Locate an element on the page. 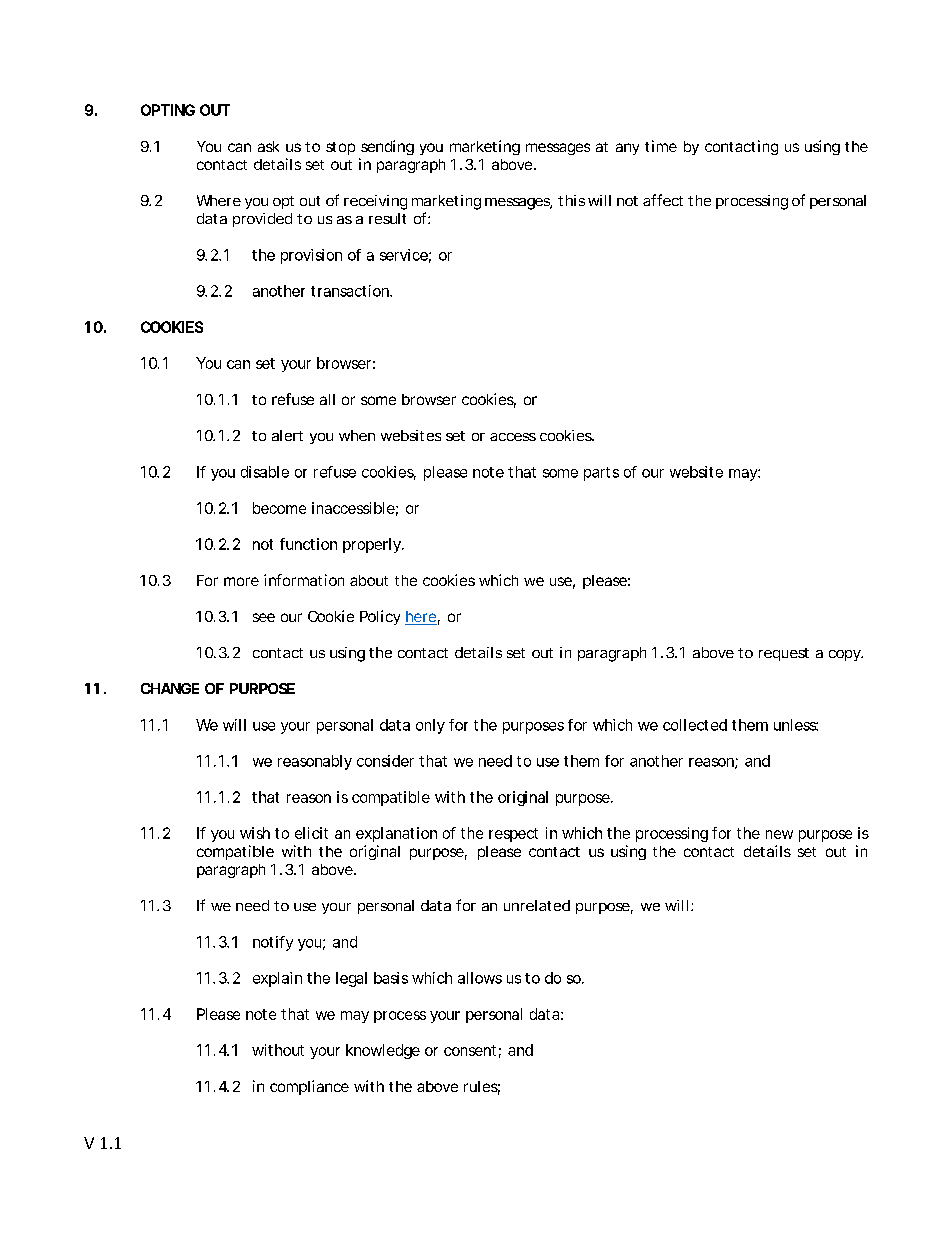 The image size is (952, 1233). compliance is located at coordinates (309, 1087).
